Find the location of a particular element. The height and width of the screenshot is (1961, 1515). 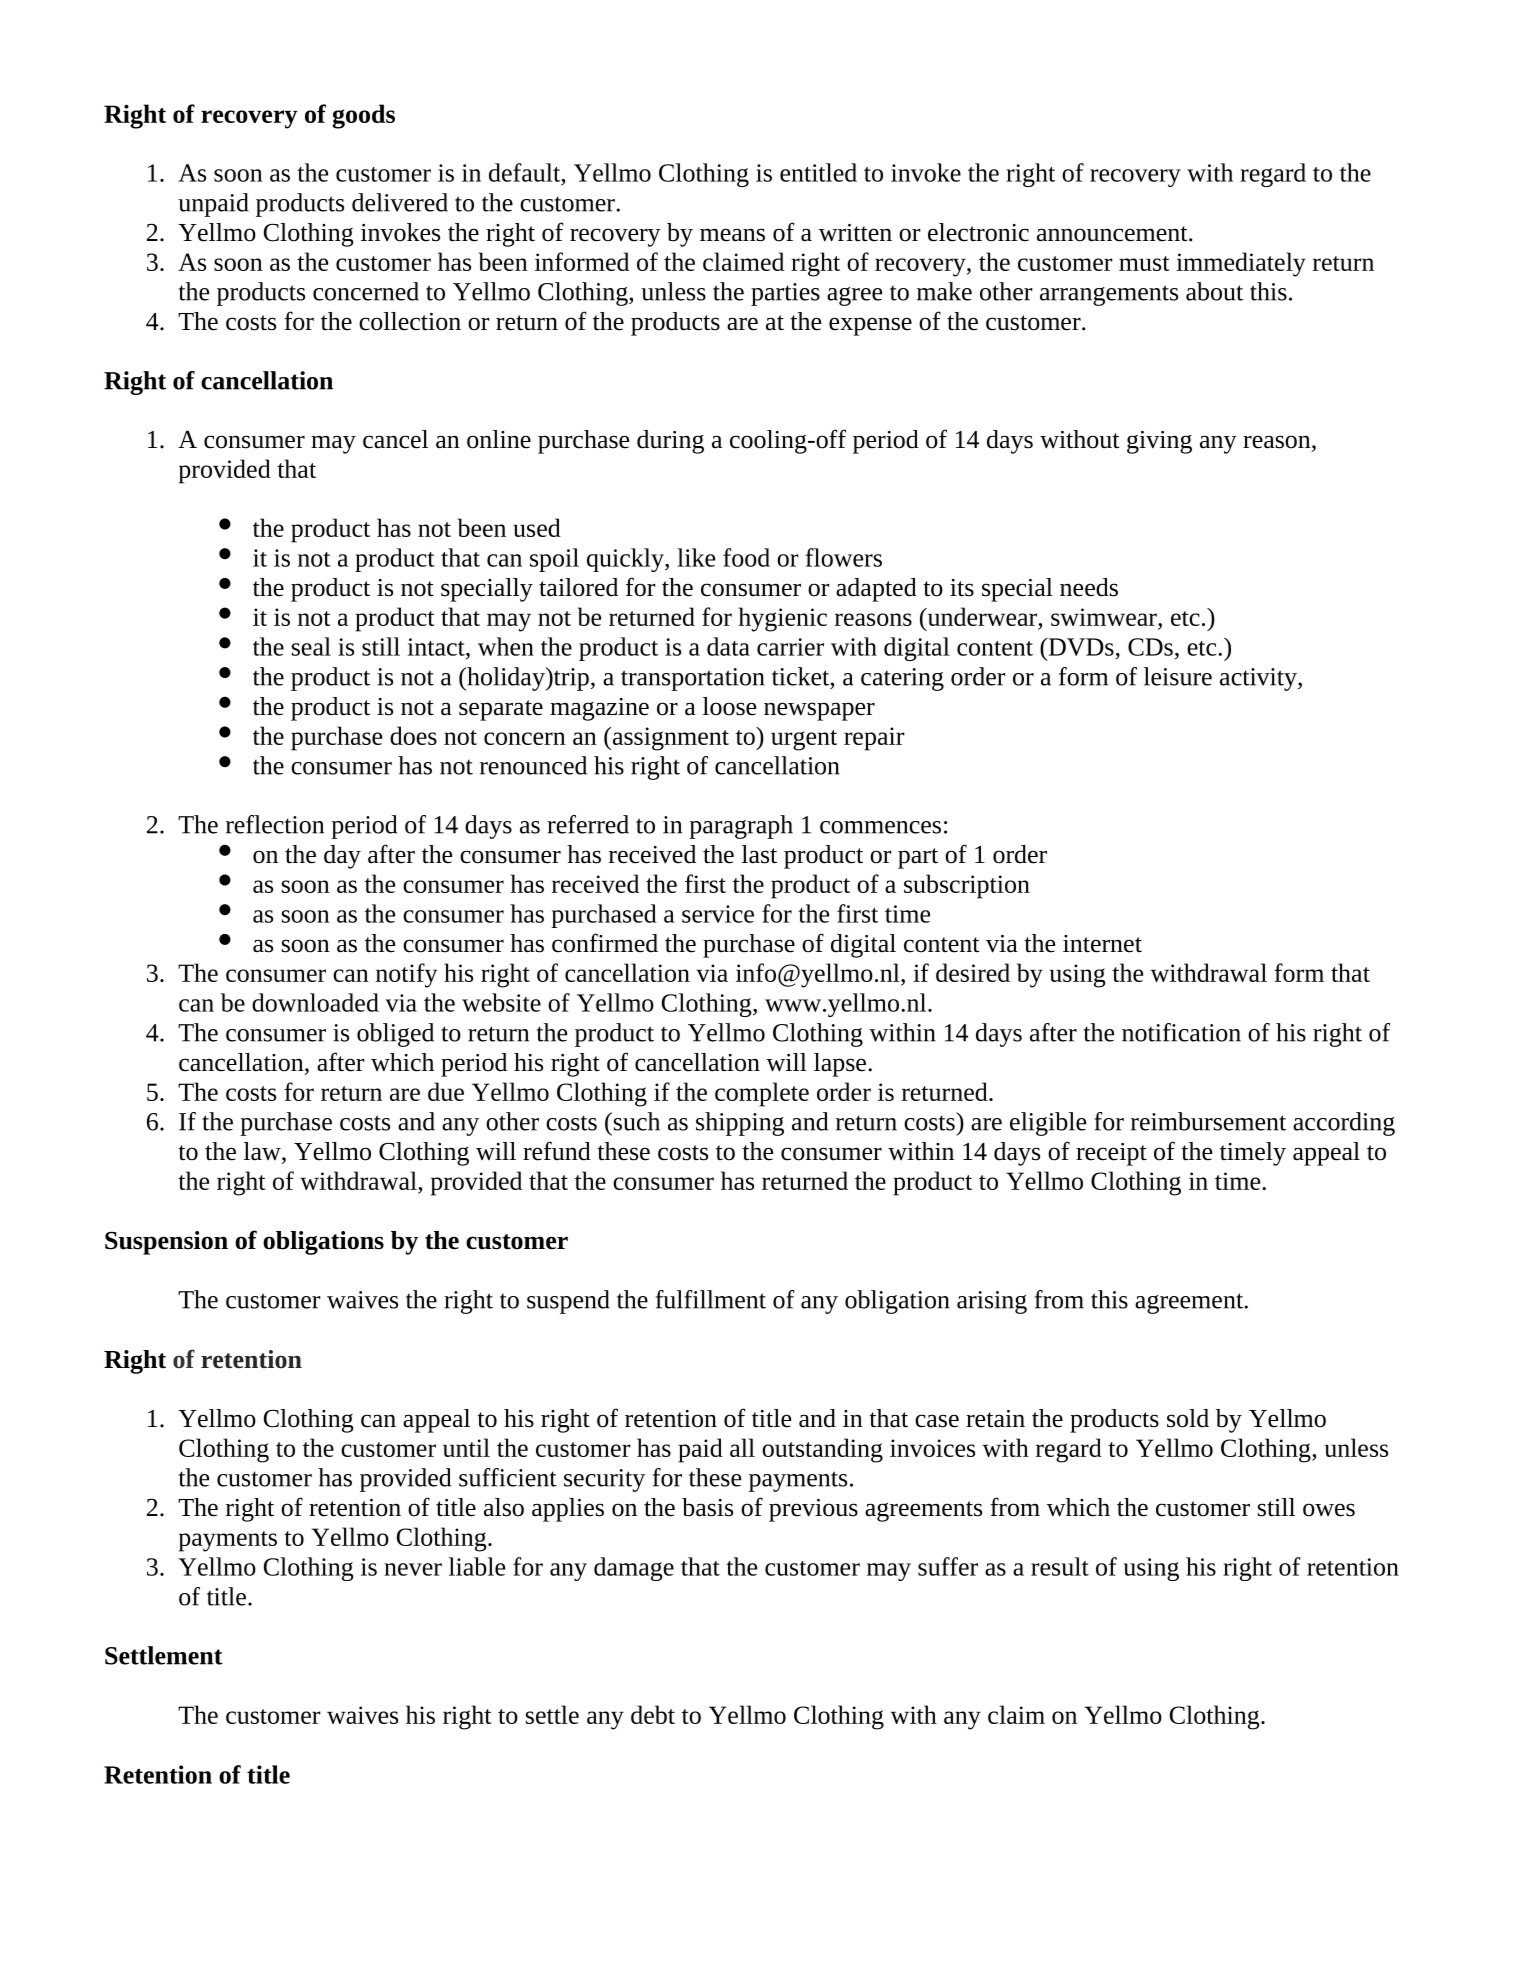

debt is located at coordinates (653, 1714).
